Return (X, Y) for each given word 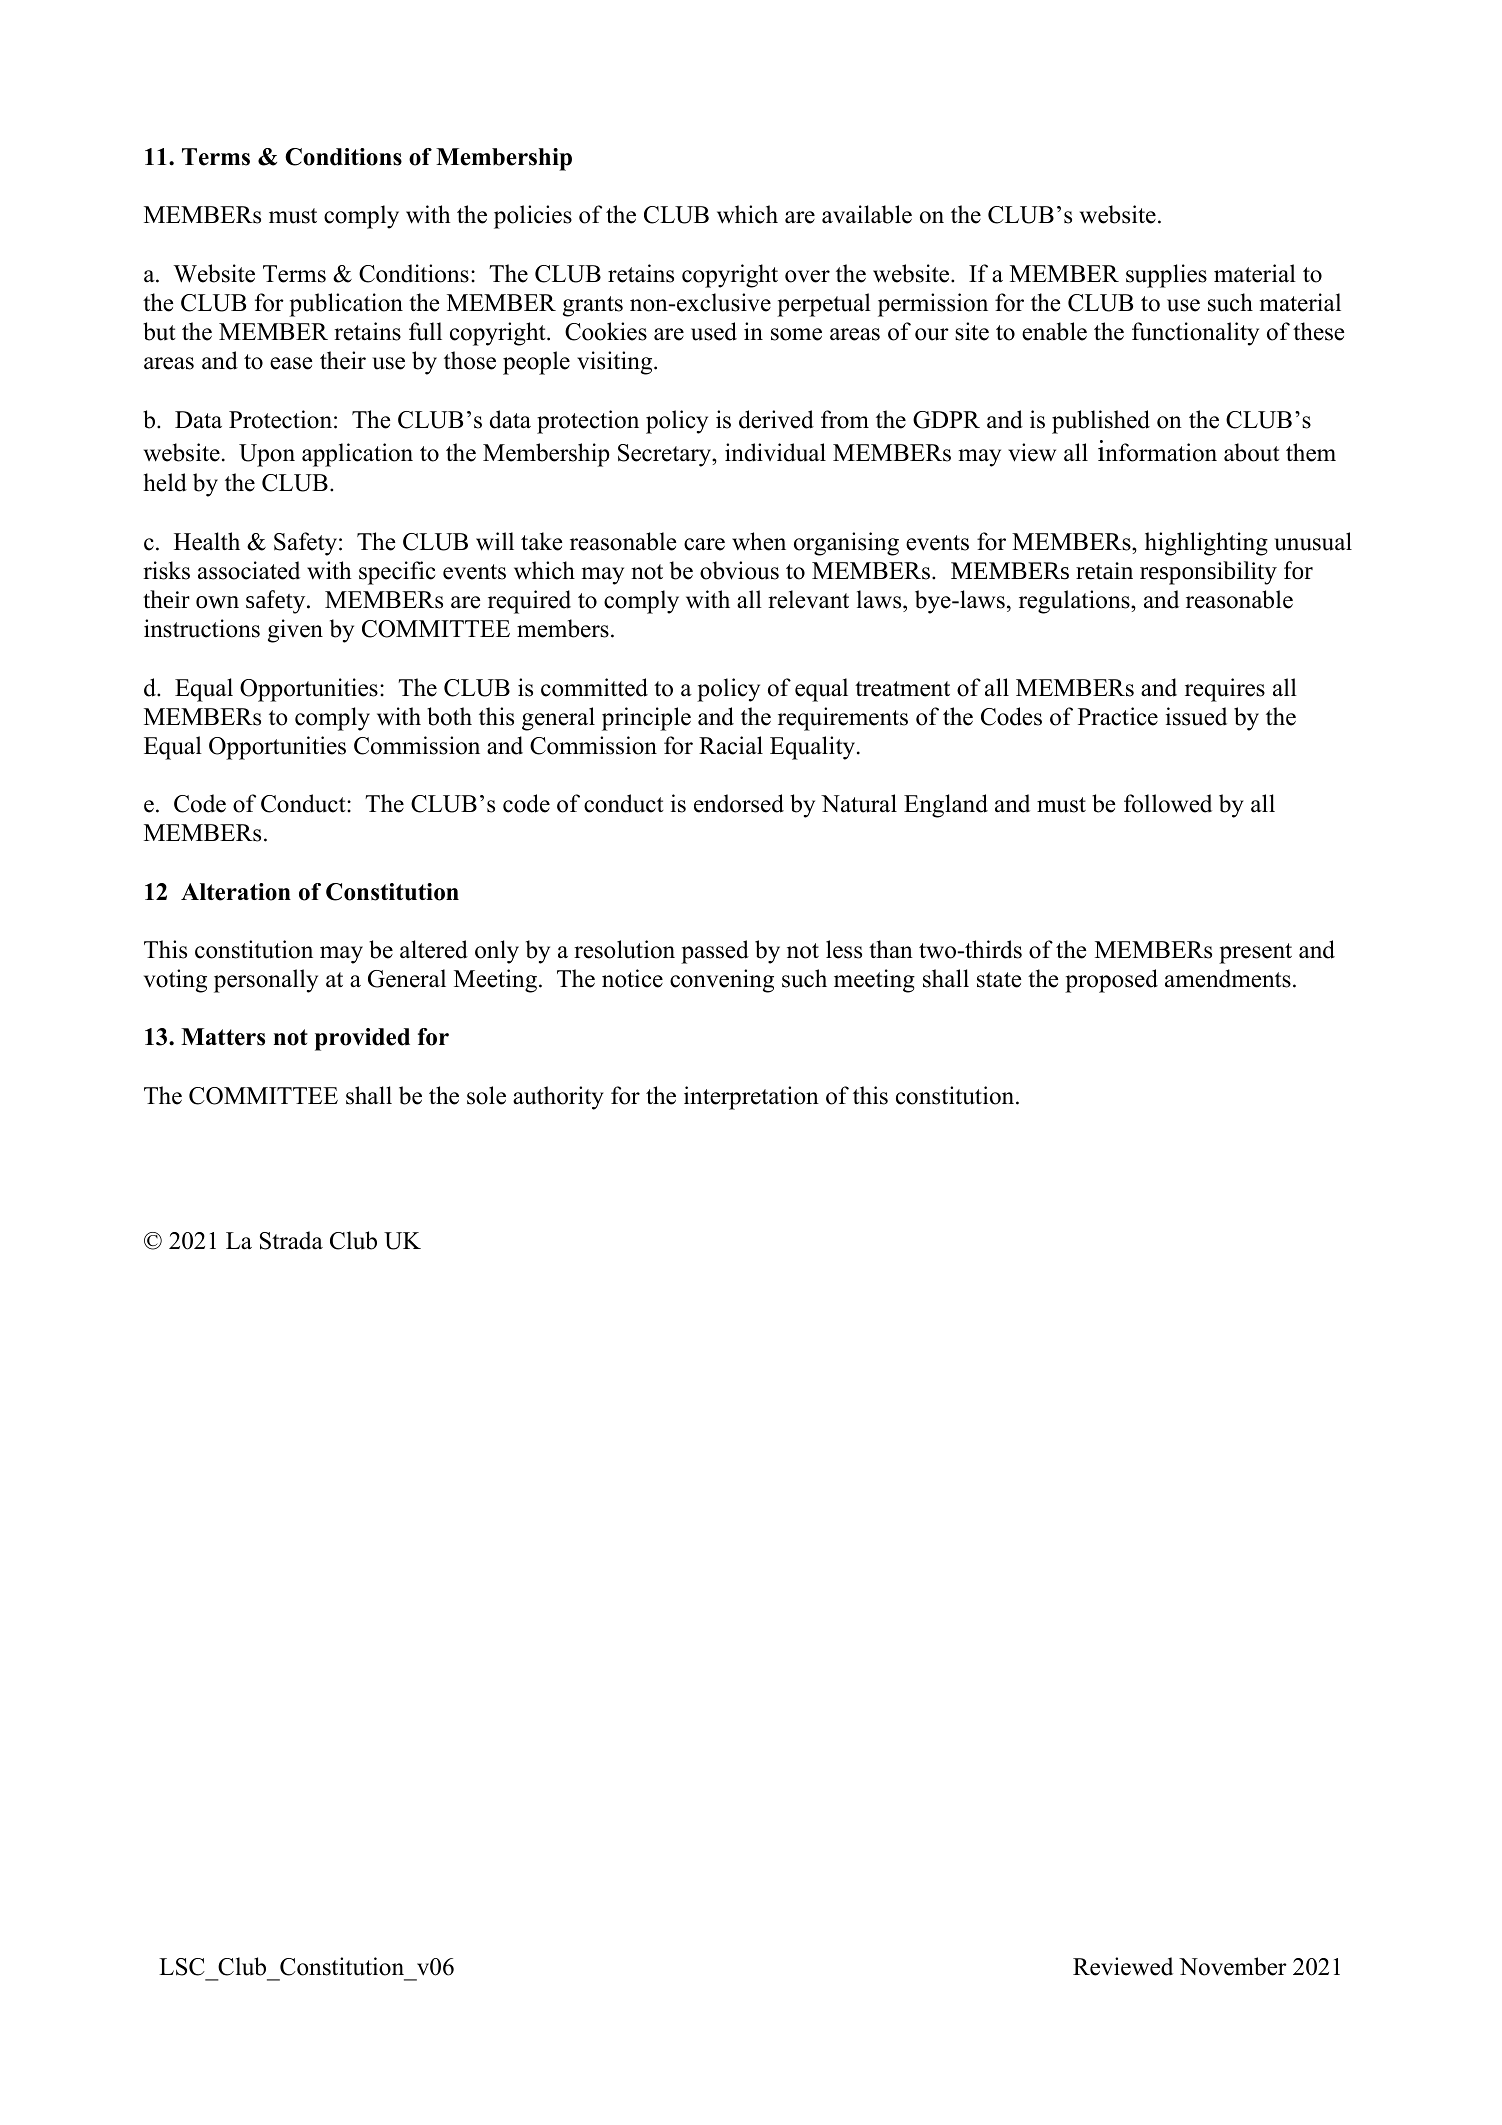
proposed (1111, 981)
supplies (1166, 276)
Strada (291, 1240)
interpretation (751, 1098)
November (1233, 1966)
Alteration (236, 892)
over (807, 276)
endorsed (739, 803)
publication (346, 305)
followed (1168, 803)
